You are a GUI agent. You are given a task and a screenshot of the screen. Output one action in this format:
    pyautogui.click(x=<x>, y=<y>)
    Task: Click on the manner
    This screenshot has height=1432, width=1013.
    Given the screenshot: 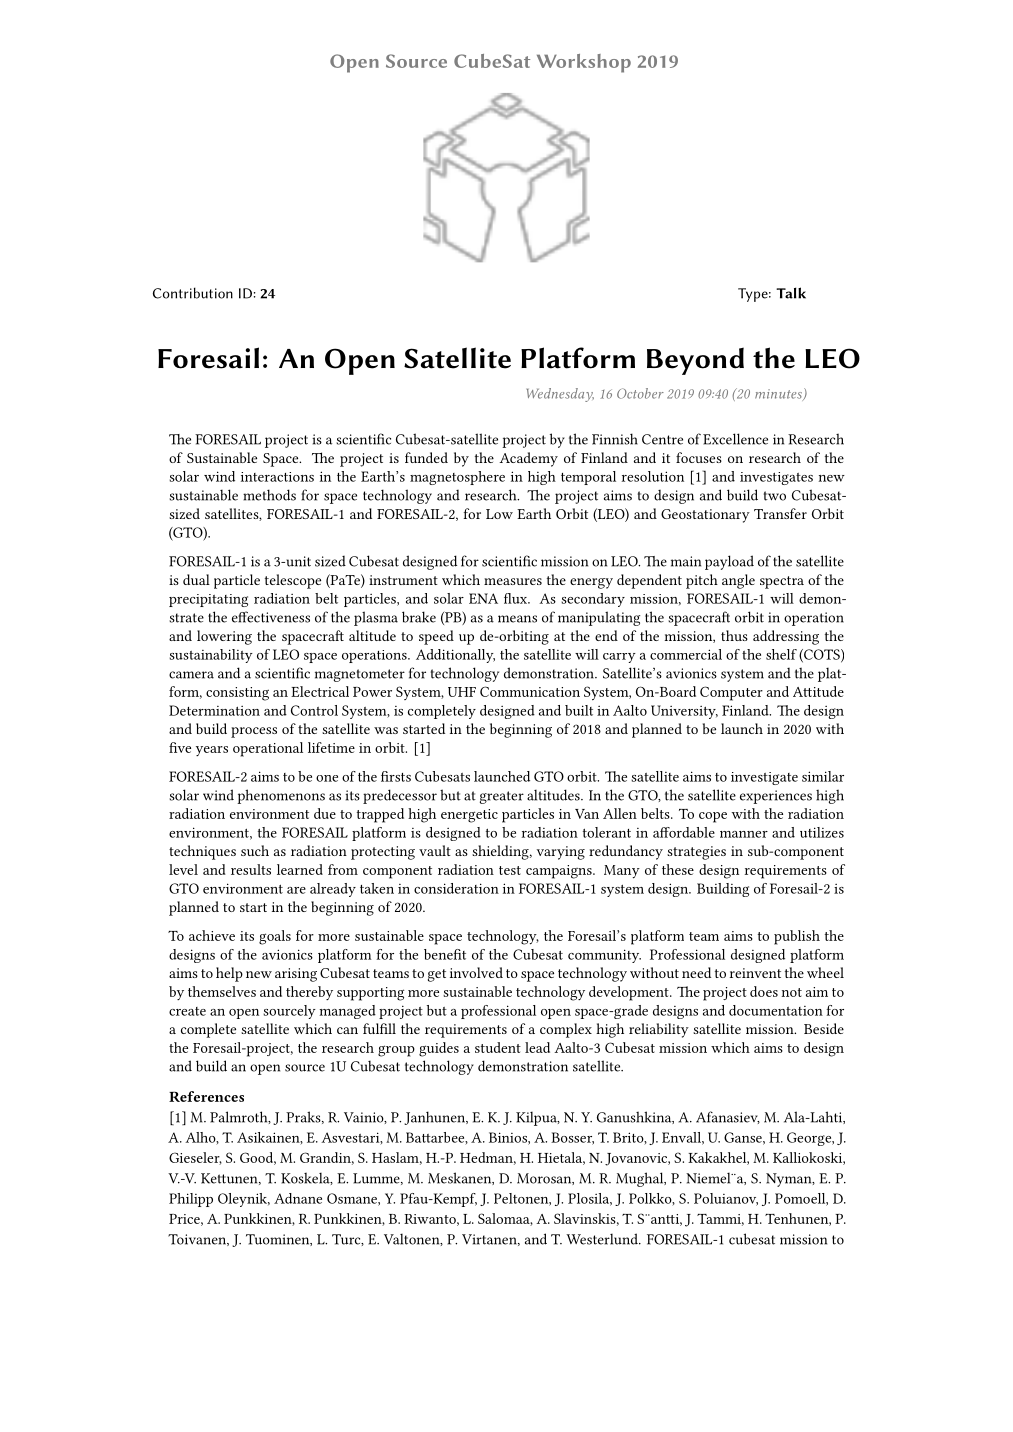 What is the action you would take?
    pyautogui.click(x=744, y=834)
